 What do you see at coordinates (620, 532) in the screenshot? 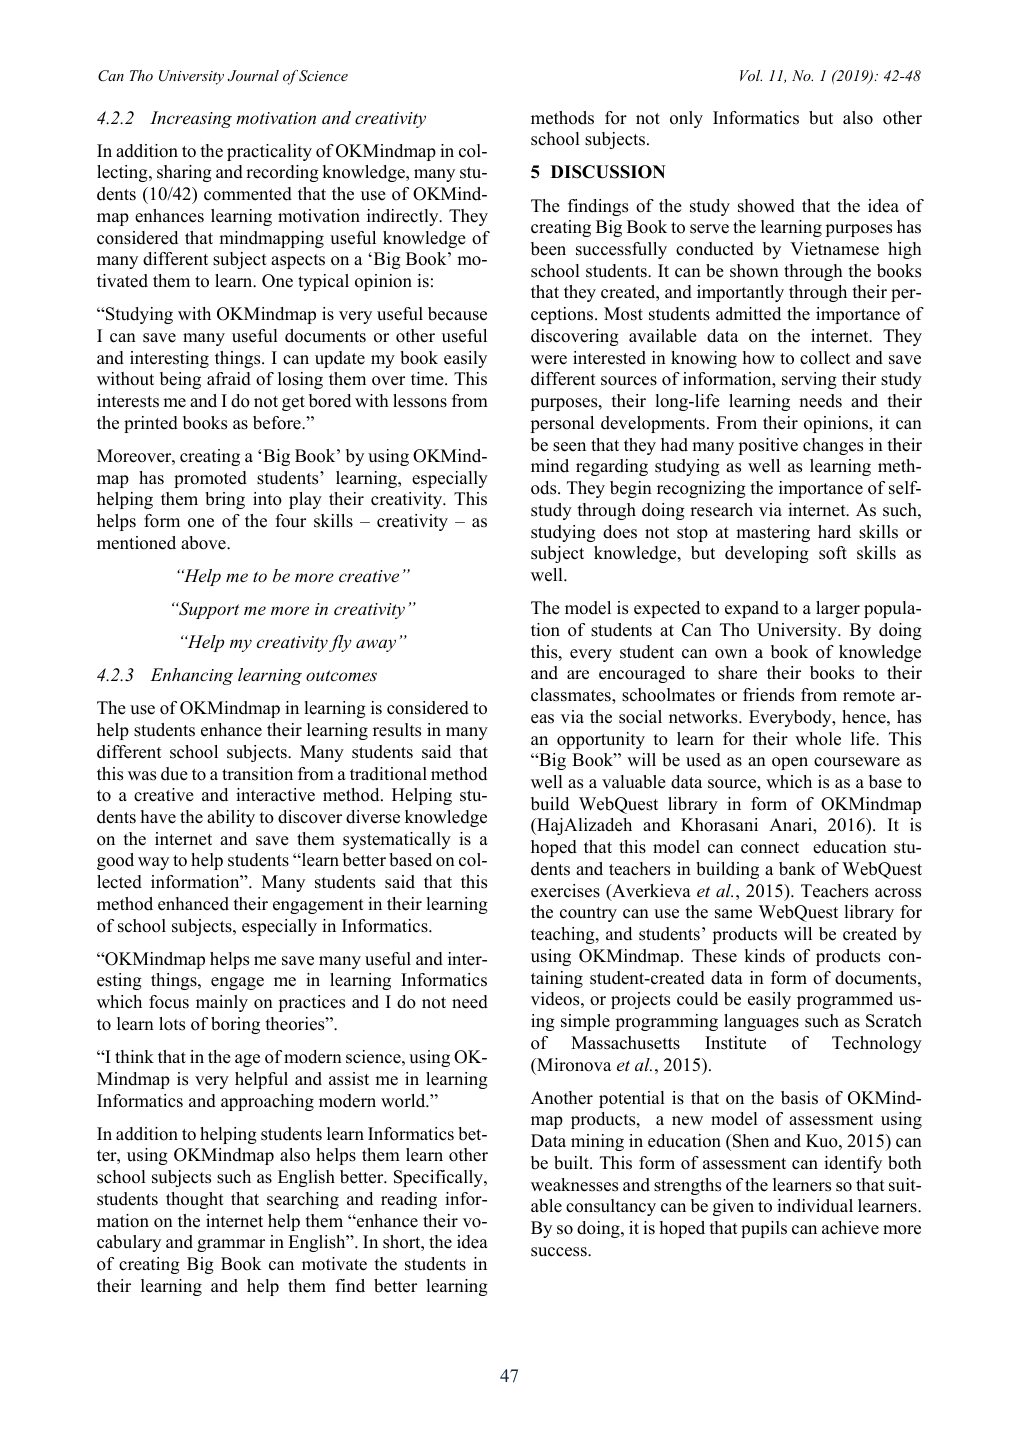
I see `does` at bounding box center [620, 532].
